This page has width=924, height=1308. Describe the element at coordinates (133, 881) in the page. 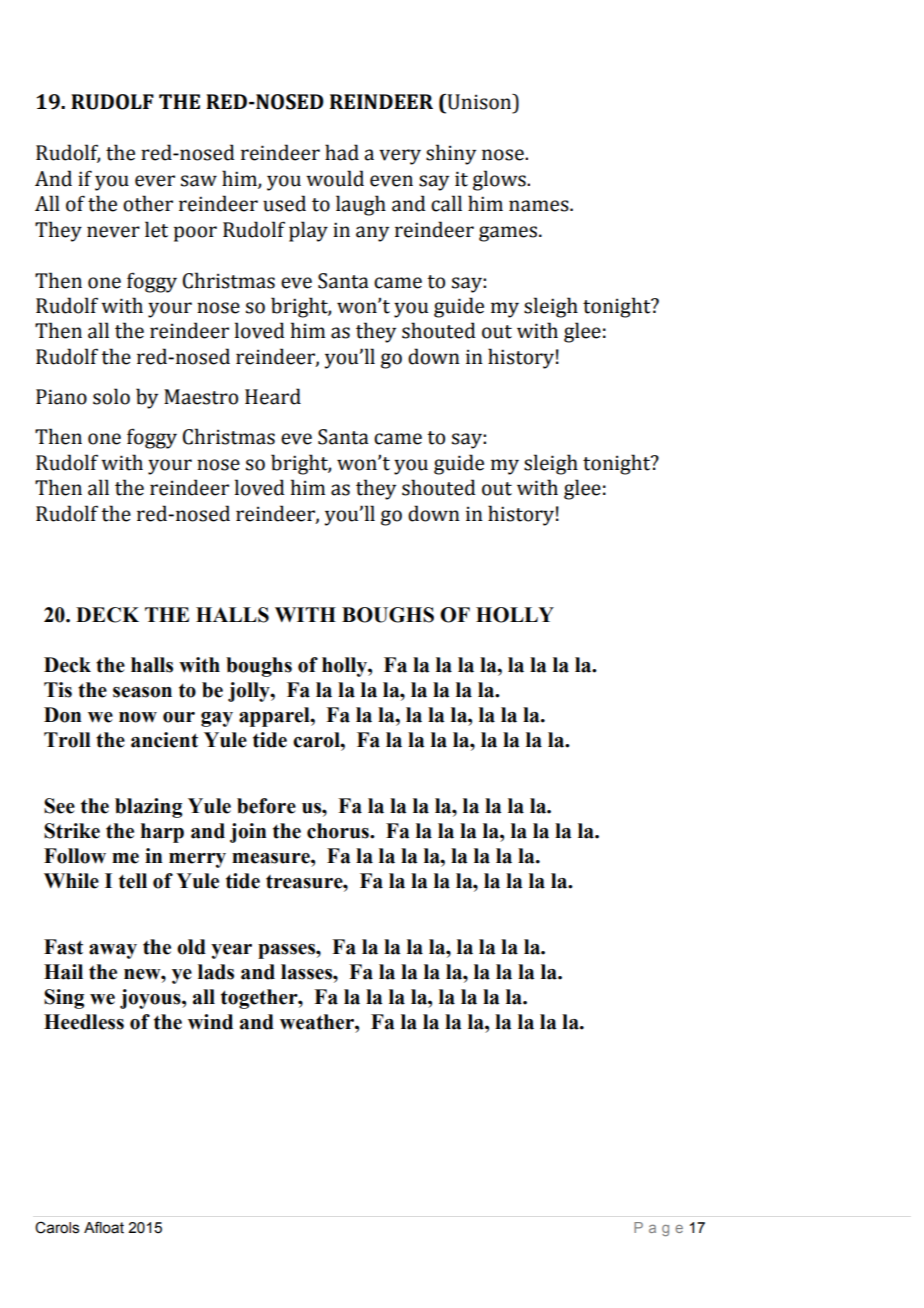

I see `tell` at that location.
